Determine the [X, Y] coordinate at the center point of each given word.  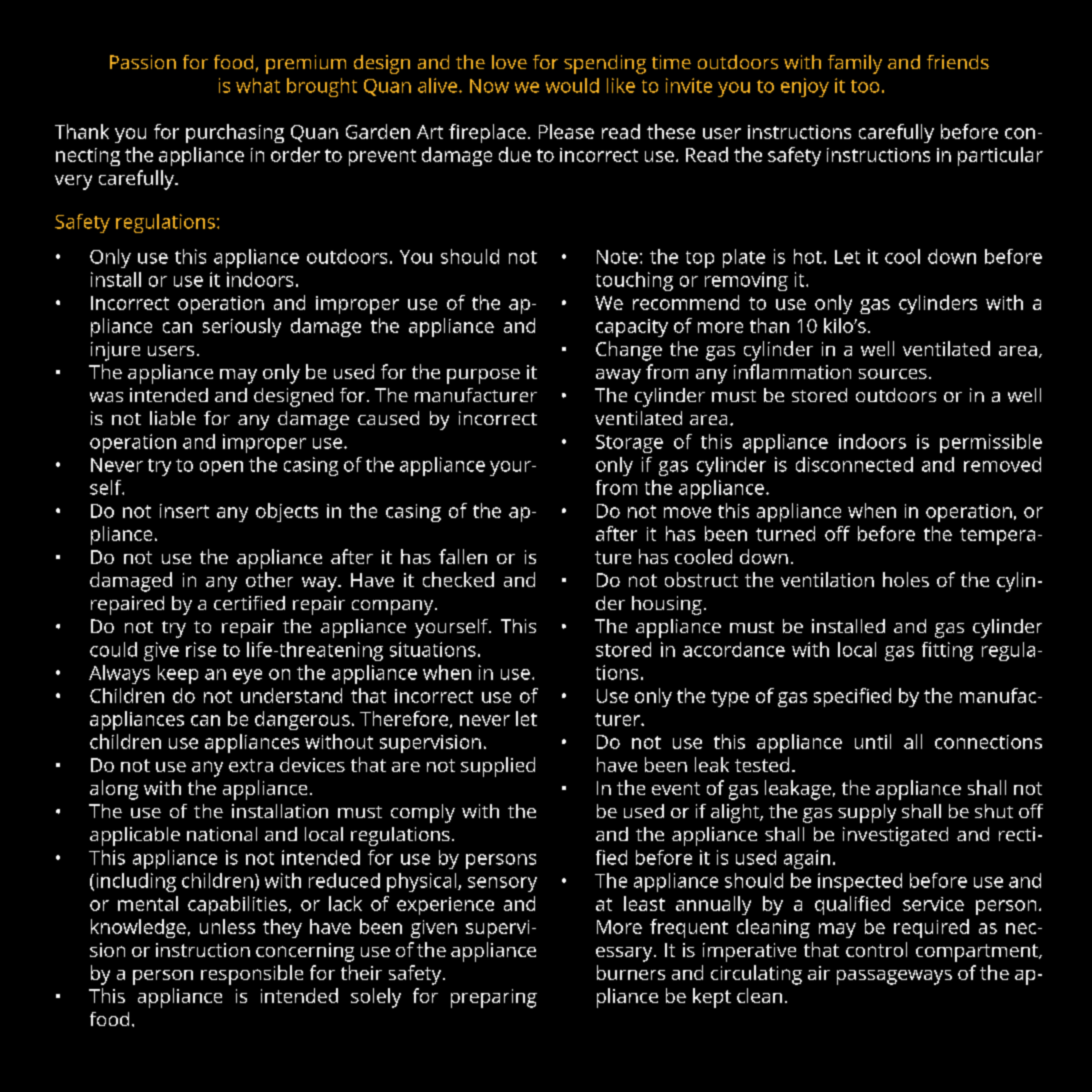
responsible [252, 975]
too [865, 86]
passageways [894, 977]
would [572, 85]
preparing [494, 998]
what [258, 85]
